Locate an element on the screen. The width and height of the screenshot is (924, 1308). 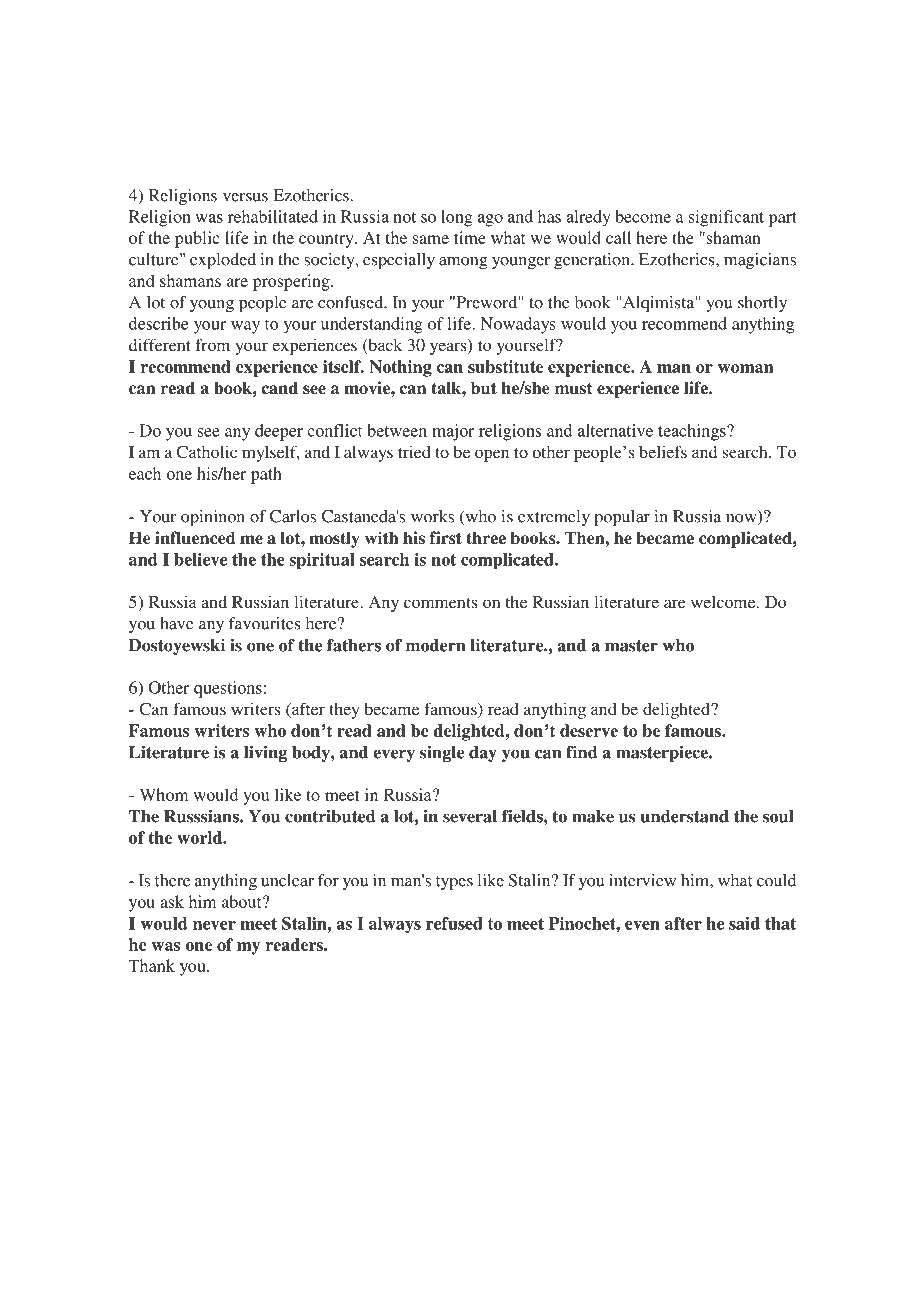
questions is located at coordinates (228, 689).
